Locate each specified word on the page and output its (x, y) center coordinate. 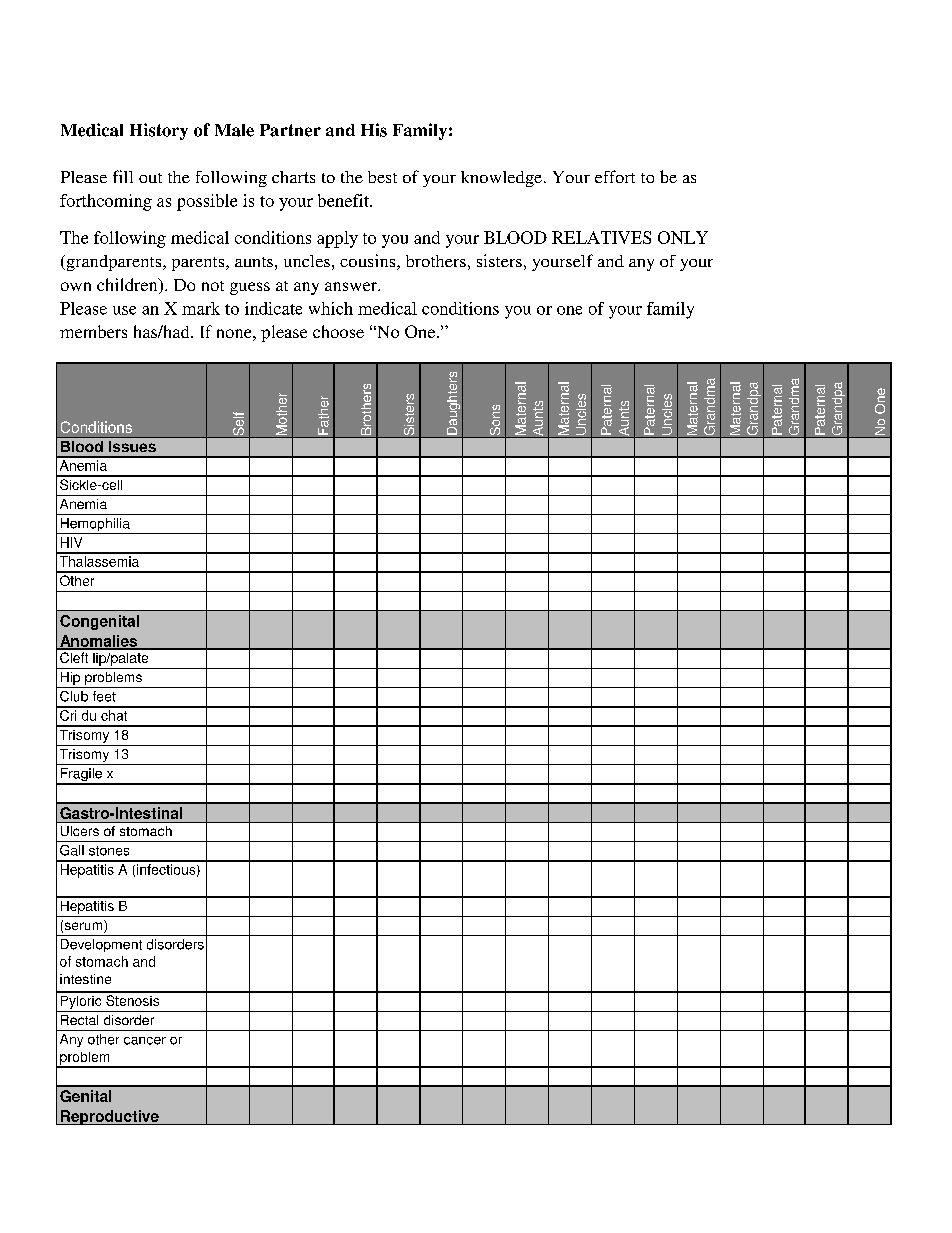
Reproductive (110, 1117)
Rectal (79, 1020)
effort (615, 176)
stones (109, 851)
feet (104, 696)
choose (338, 331)
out (150, 178)
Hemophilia (95, 526)
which (331, 308)
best (382, 177)
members (93, 331)
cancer (145, 1041)
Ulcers (80, 831)
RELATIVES (601, 237)
